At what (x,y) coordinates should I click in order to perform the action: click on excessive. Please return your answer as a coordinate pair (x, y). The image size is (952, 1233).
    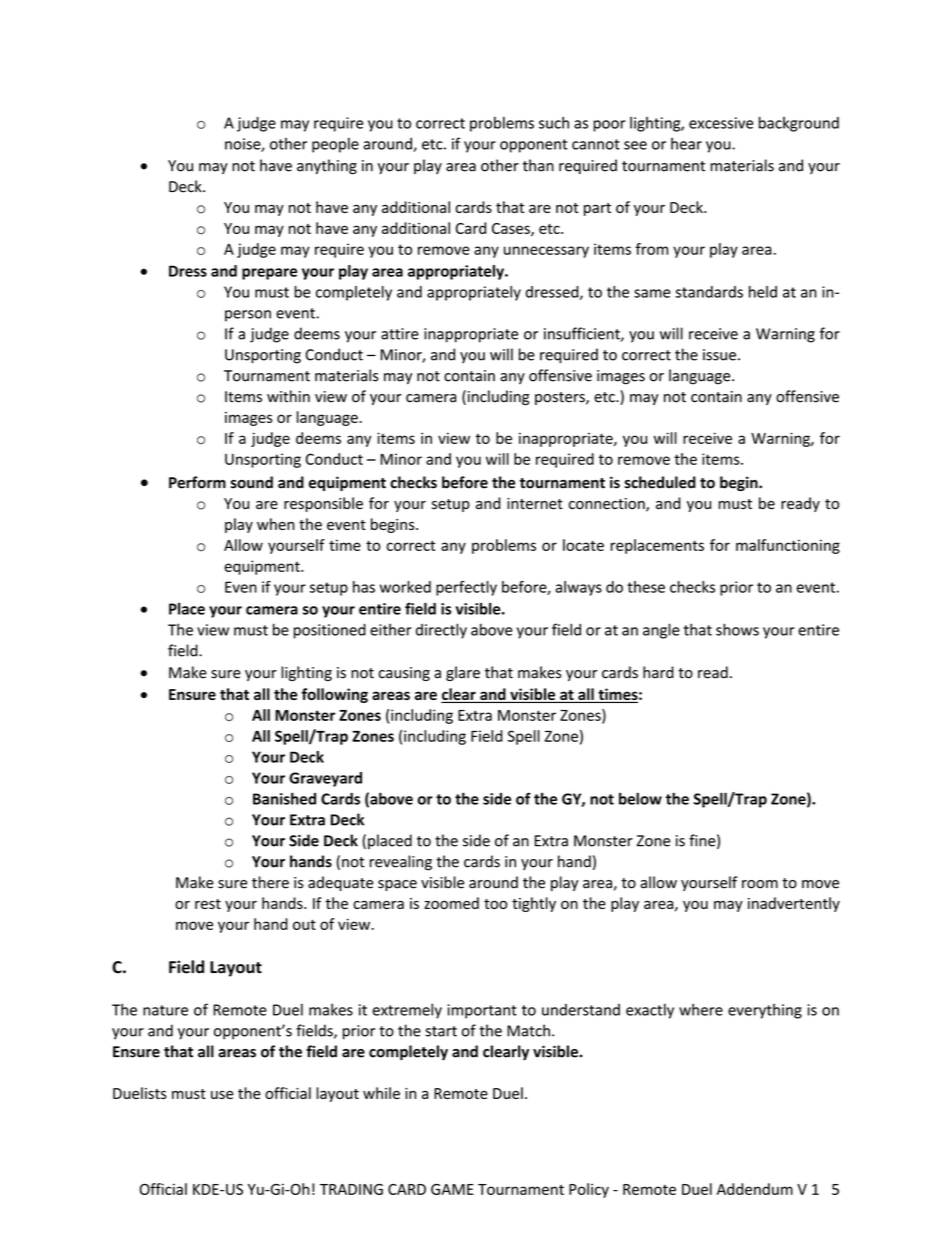
    Looking at the image, I should click on (721, 123).
